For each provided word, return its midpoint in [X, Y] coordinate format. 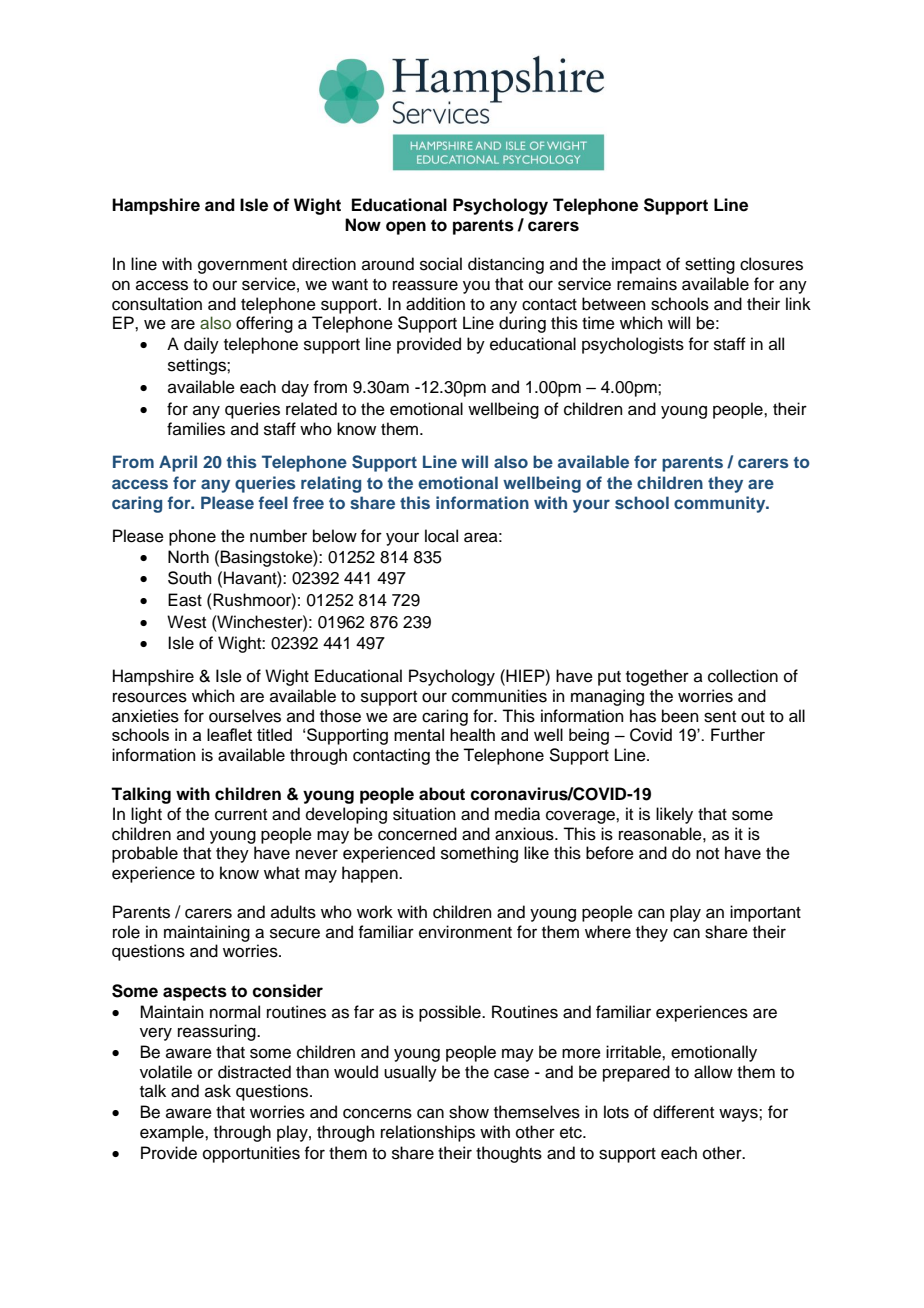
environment [465, 932]
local [441, 536]
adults [293, 912]
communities [499, 696]
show [469, 1112]
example [173, 1133]
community [721, 504]
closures [771, 264]
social [441, 264]
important [765, 913]
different [683, 1112]
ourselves [245, 716]
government [242, 266]
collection [743, 676]
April [178, 463]
